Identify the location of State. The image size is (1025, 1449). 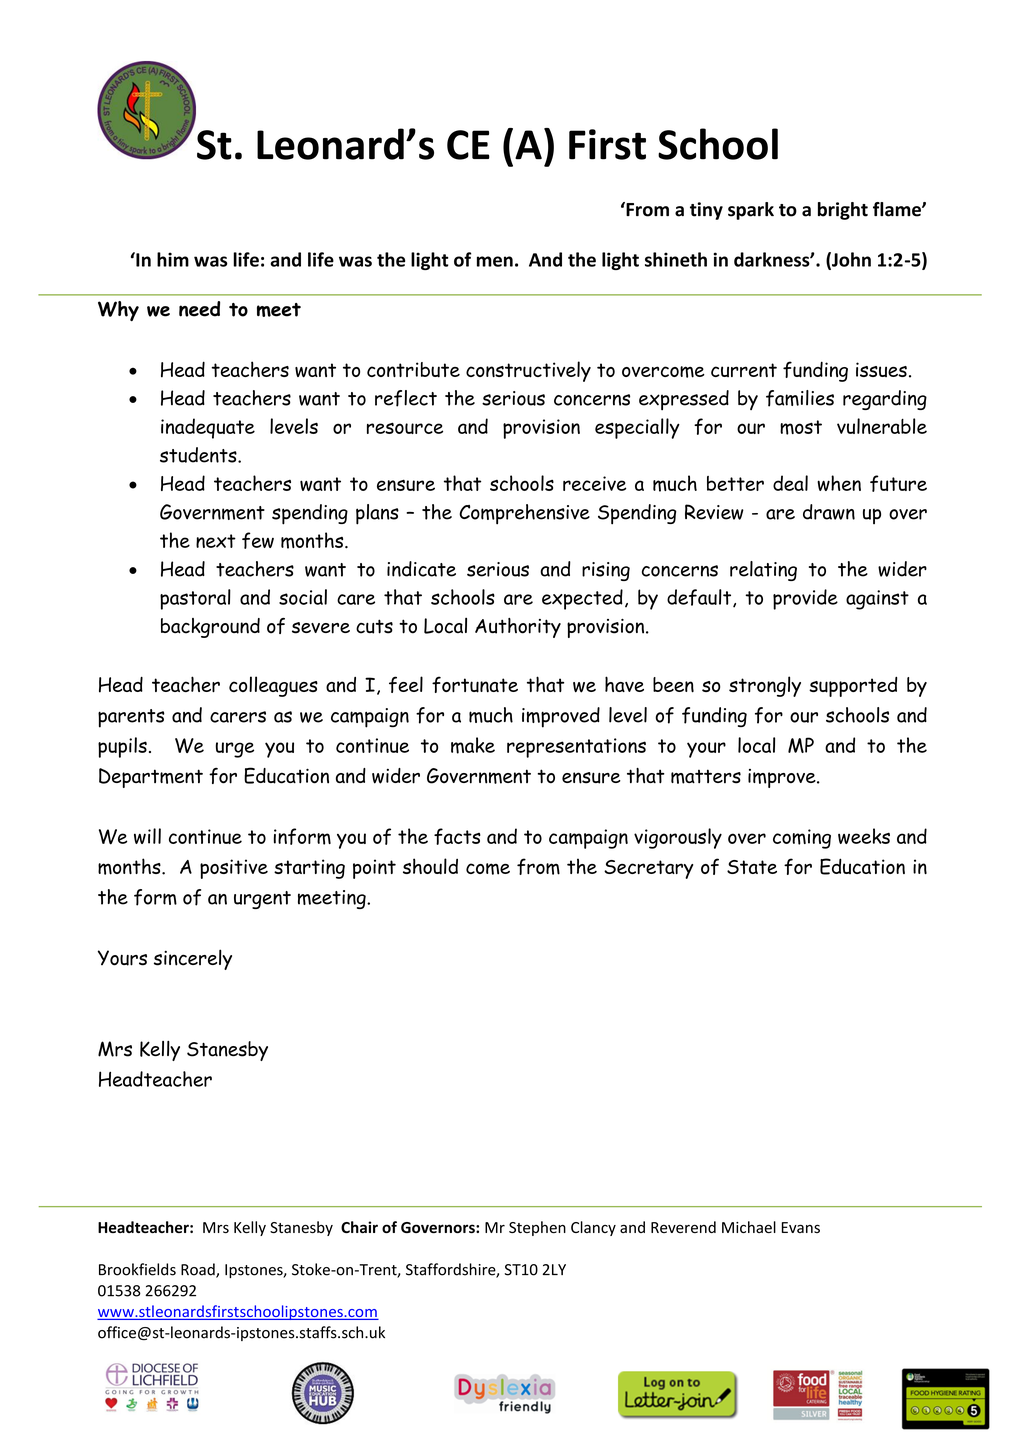
(752, 867).
